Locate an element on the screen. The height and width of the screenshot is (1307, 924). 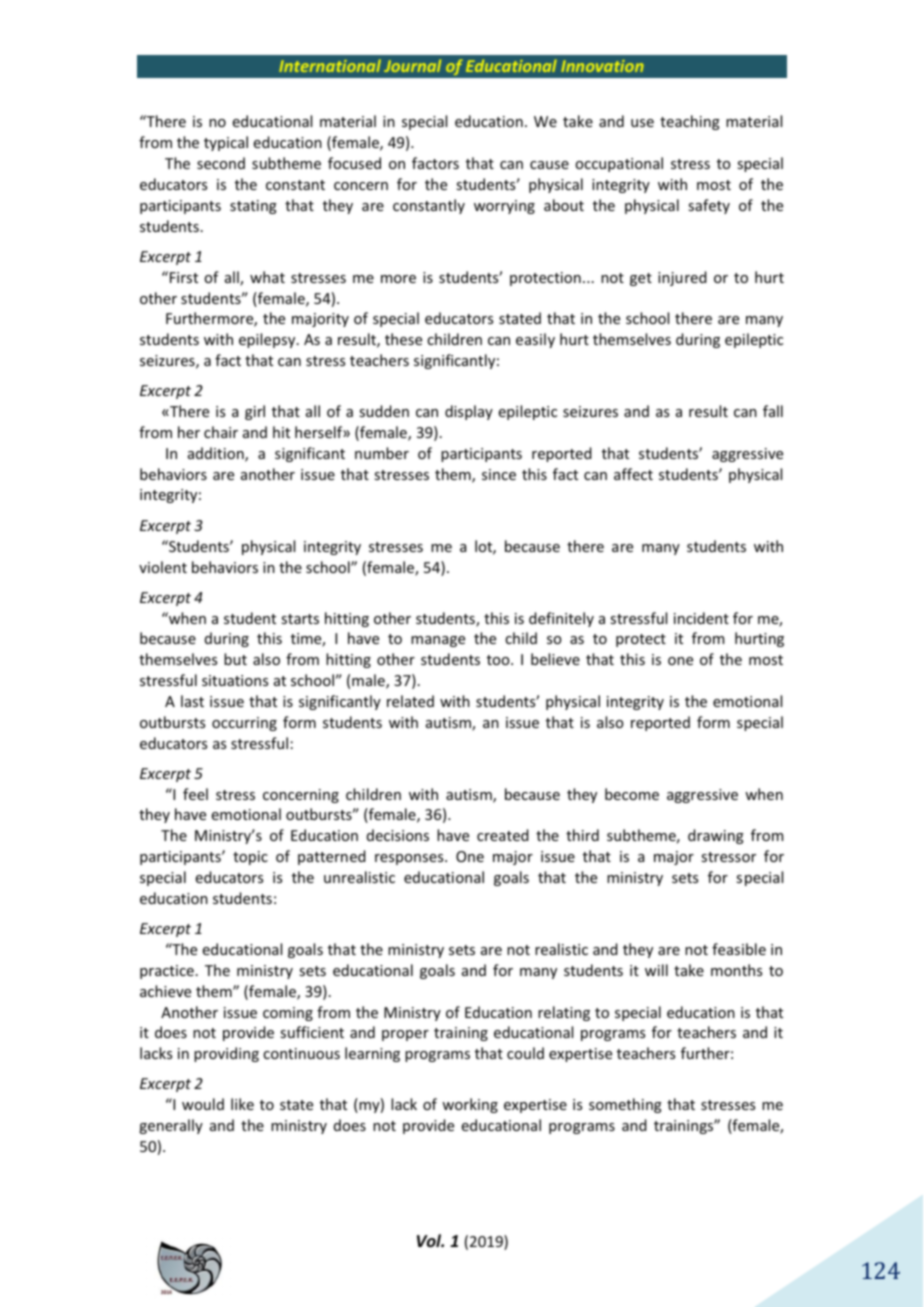
these is located at coordinates (403, 339).
